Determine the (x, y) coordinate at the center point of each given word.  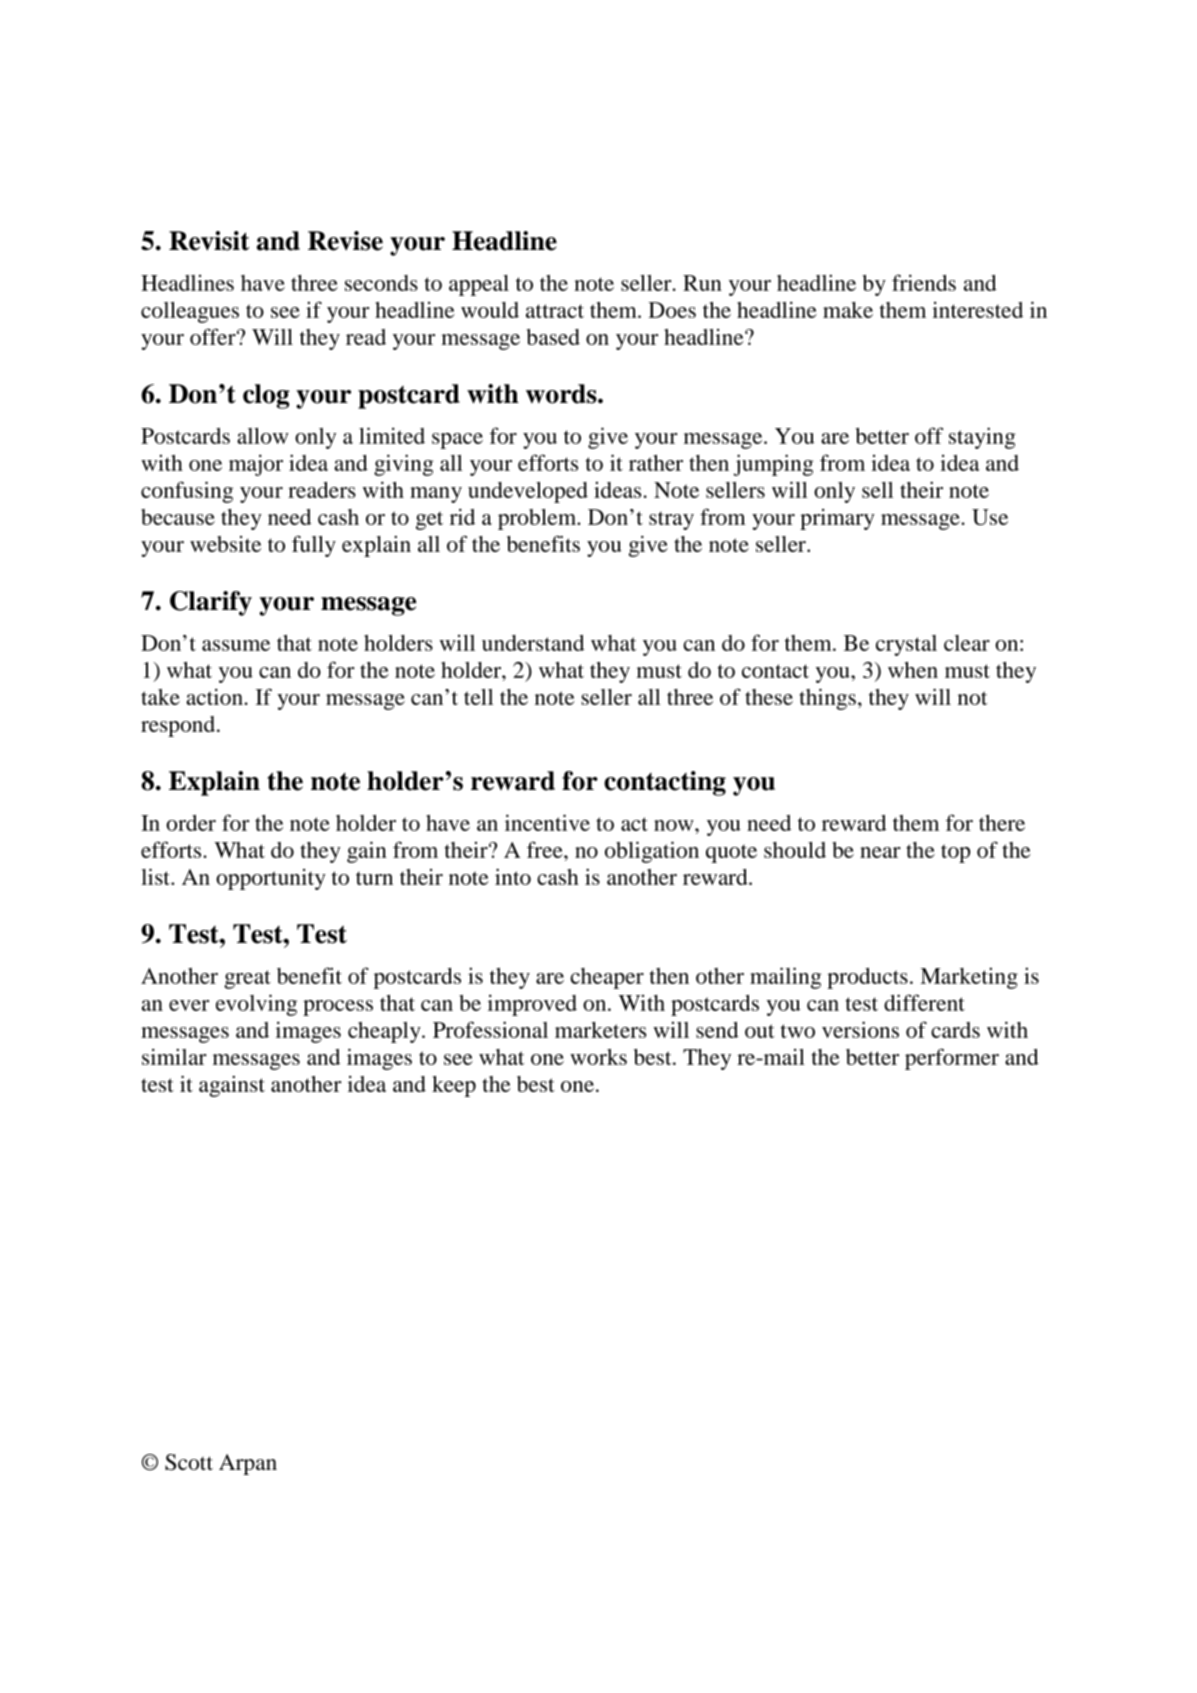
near (880, 852)
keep (454, 1086)
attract (555, 311)
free (546, 849)
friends (924, 282)
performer (952, 1059)
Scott (189, 1462)
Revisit (209, 241)
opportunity (271, 879)
